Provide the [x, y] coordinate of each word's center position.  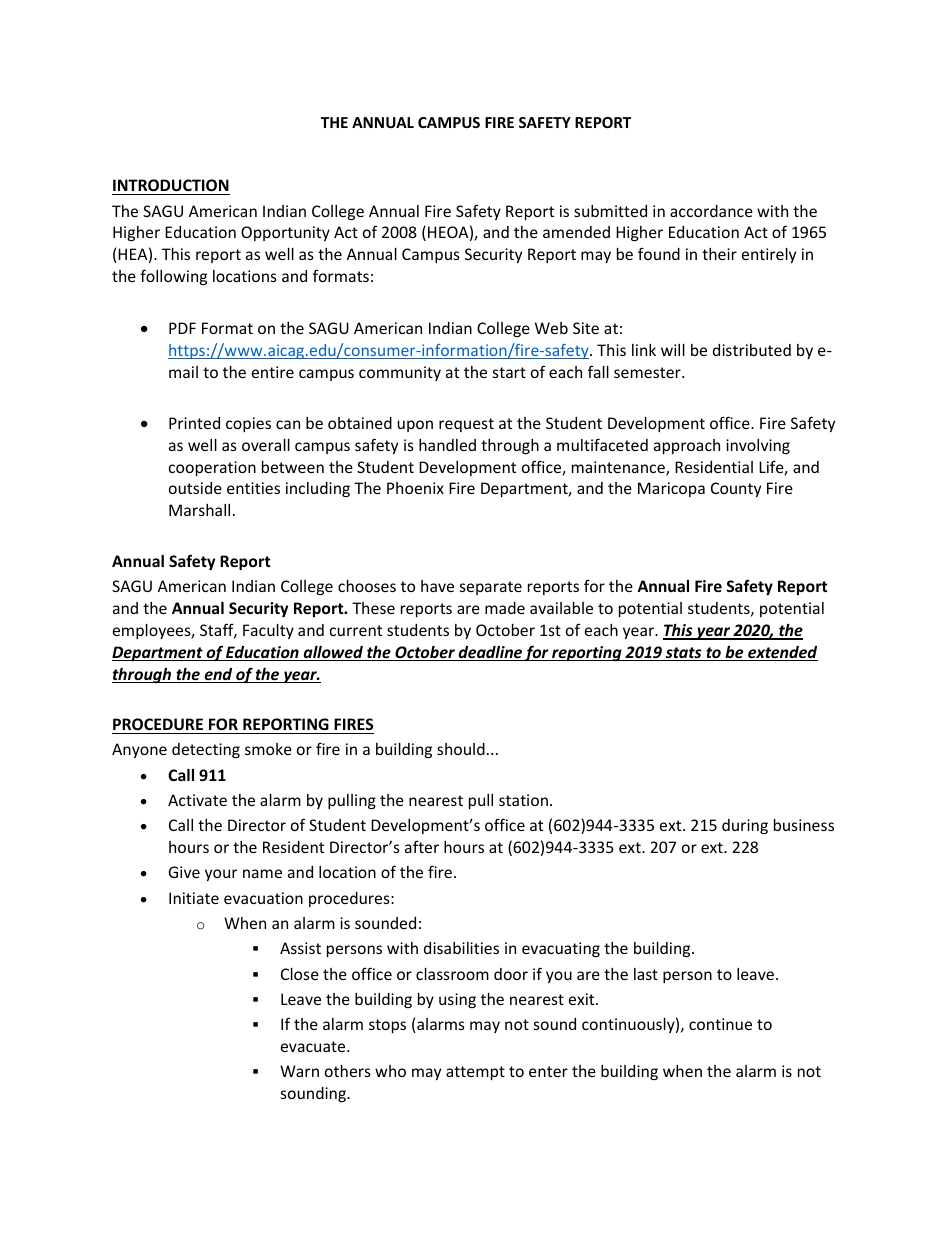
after [422, 846]
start [509, 372]
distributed [752, 350]
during [745, 826]
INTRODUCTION [171, 187]
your [221, 875]
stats [683, 654]
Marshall [199, 510]
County [736, 489]
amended [576, 232]
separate [491, 588]
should [461, 749]
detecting [206, 750]
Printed [194, 423]
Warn [299, 1071]
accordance [711, 211]
